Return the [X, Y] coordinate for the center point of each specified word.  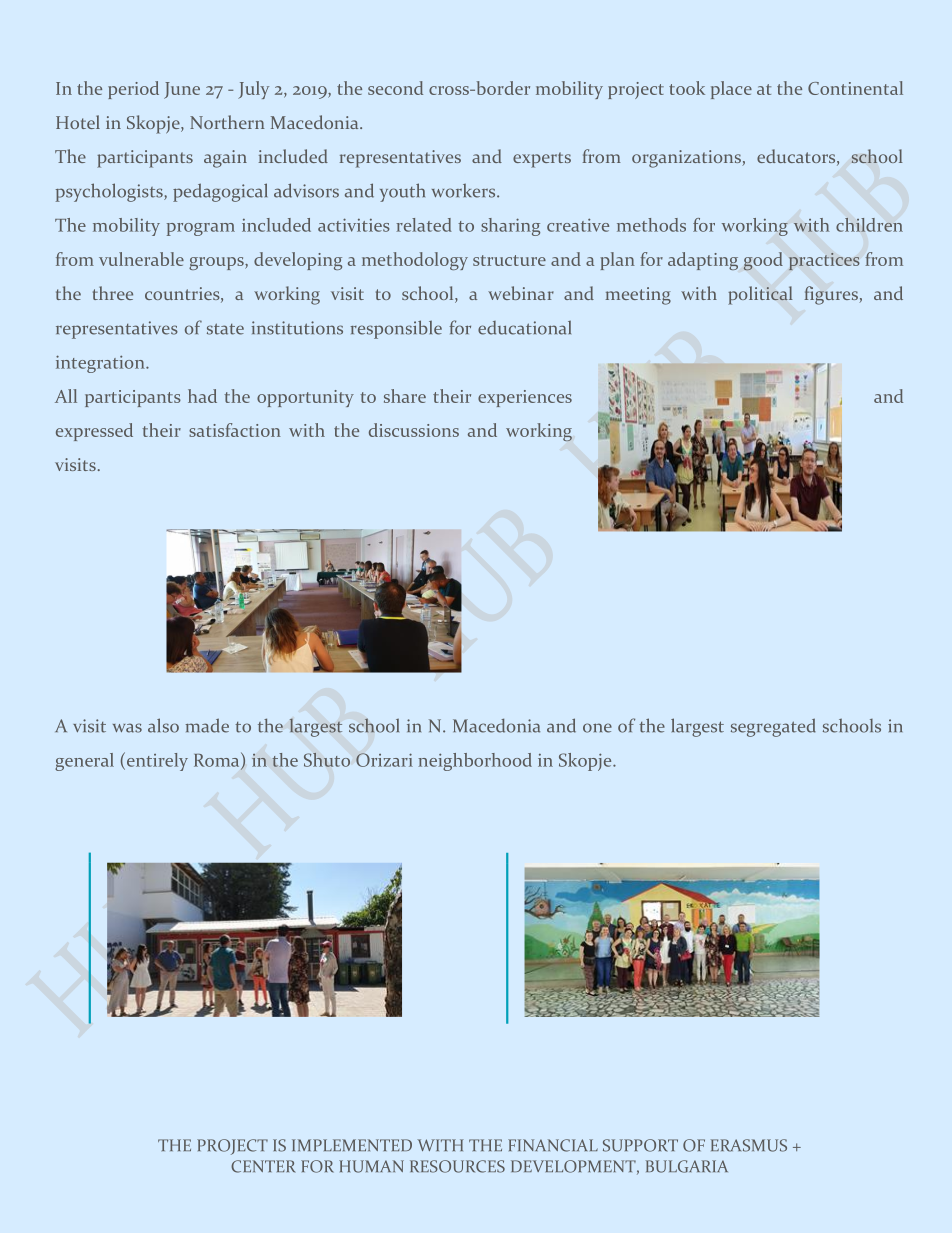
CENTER [263, 1166]
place [731, 90]
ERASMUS [749, 1145]
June [182, 90]
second [395, 88]
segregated [773, 727]
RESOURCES [457, 1166]
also [163, 725]
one [597, 728]
